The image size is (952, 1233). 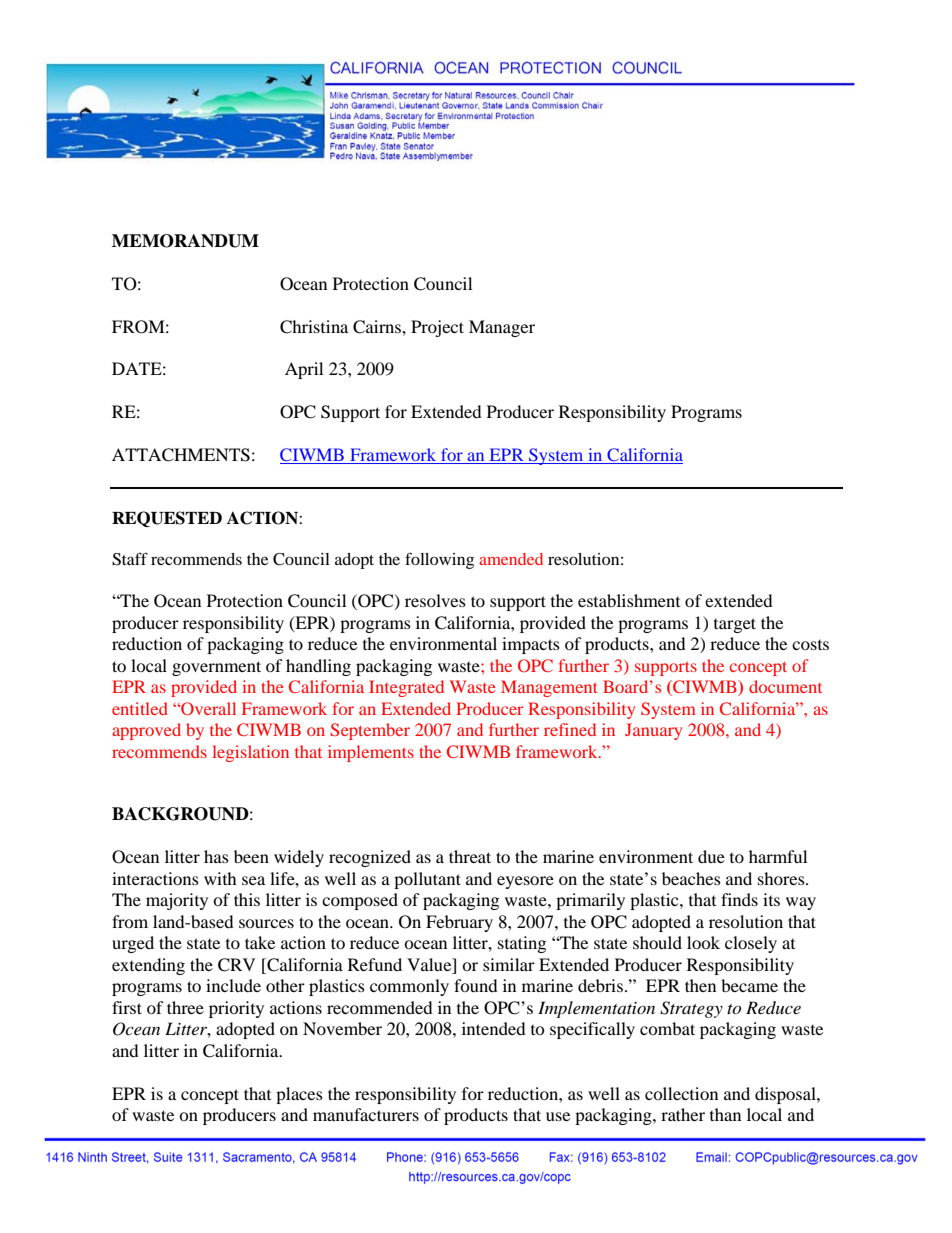 I want to click on Project, so click(x=437, y=328).
